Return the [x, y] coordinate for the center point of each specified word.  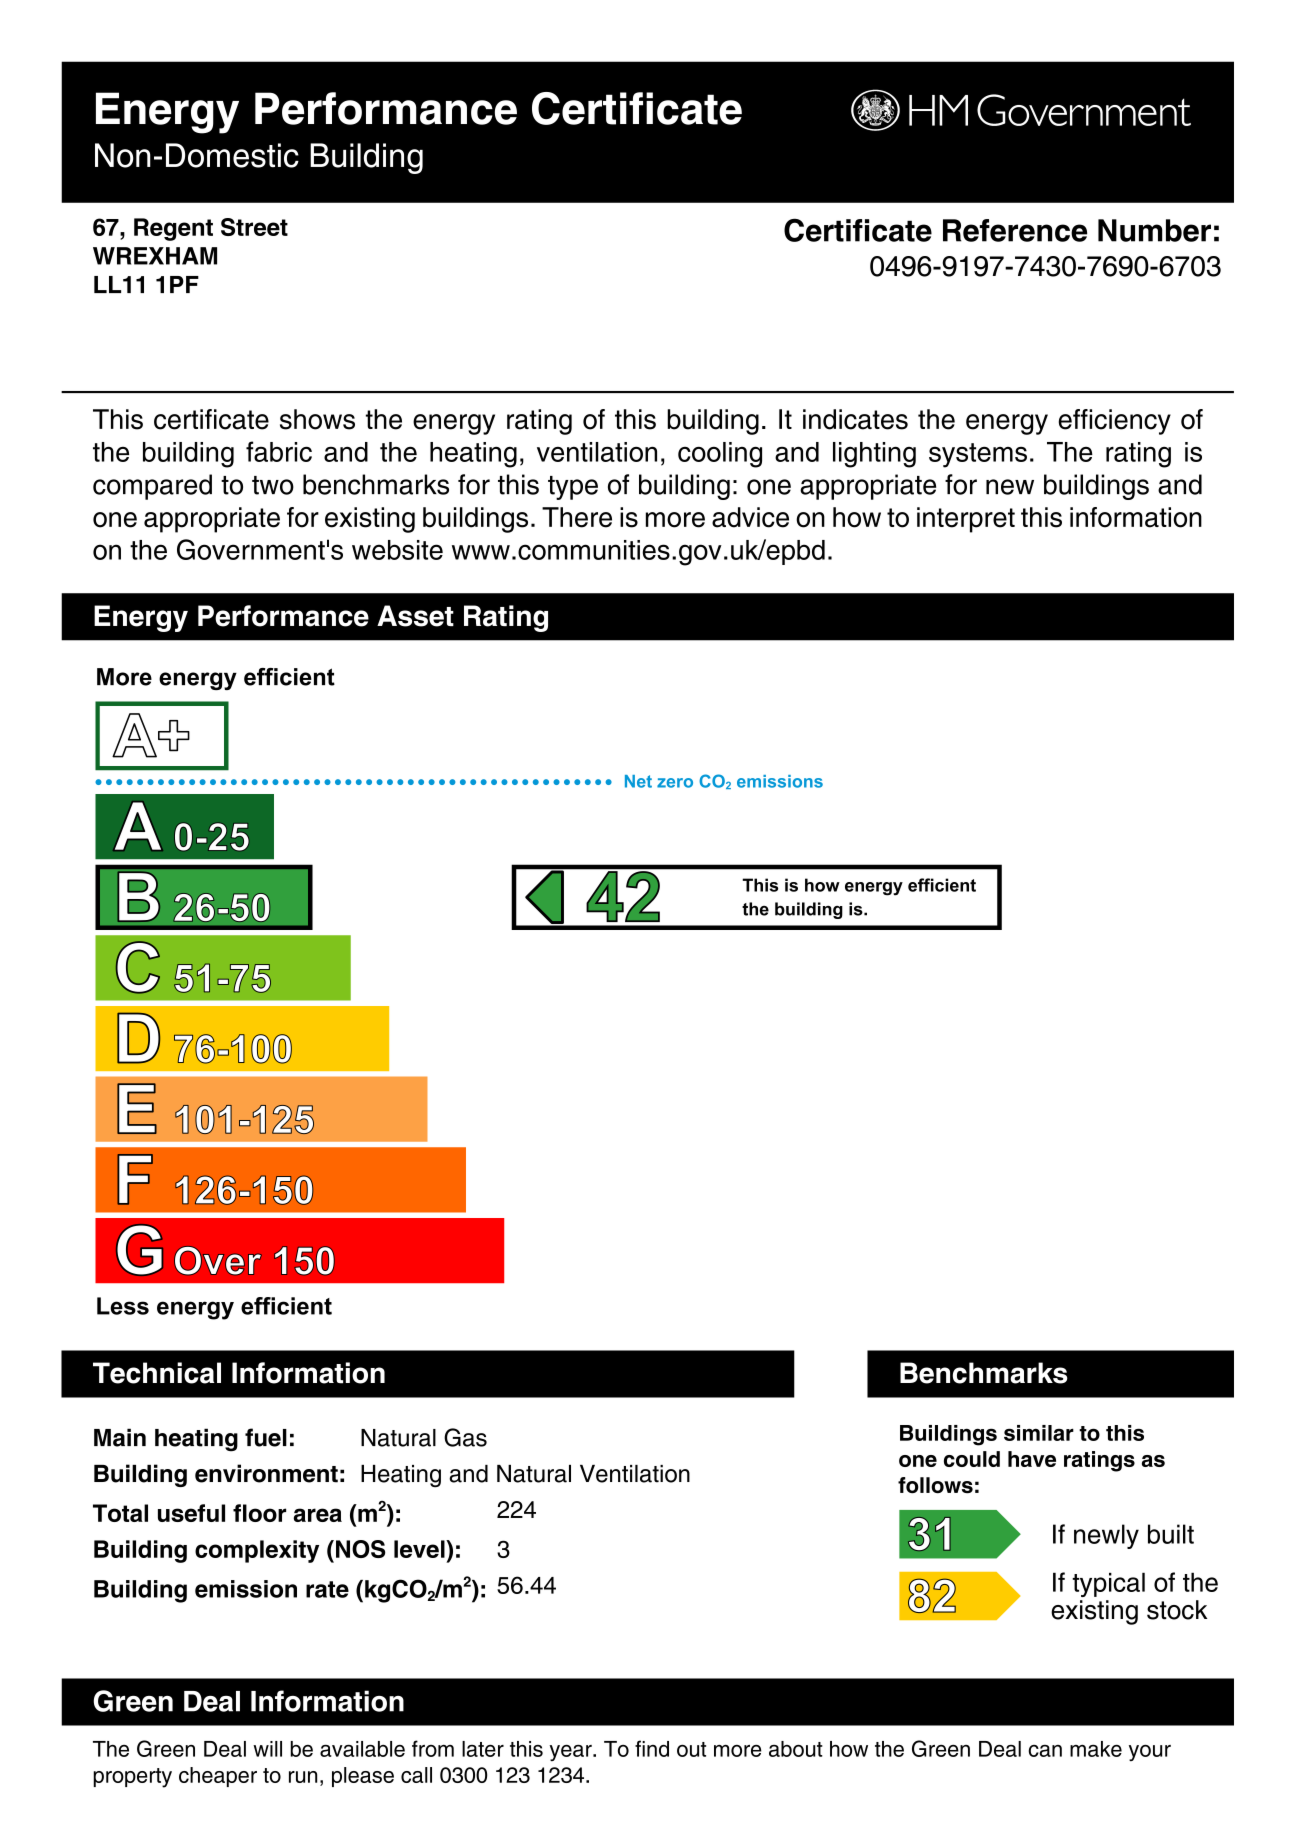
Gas [465, 1437]
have [1032, 1459]
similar [1039, 1433]
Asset [415, 616]
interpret [966, 520]
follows [935, 1485]
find [652, 1748]
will [267, 1749]
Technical [157, 1373]
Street [254, 227]
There [577, 517]
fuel [266, 1437]
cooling [720, 455]
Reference [1015, 230]
